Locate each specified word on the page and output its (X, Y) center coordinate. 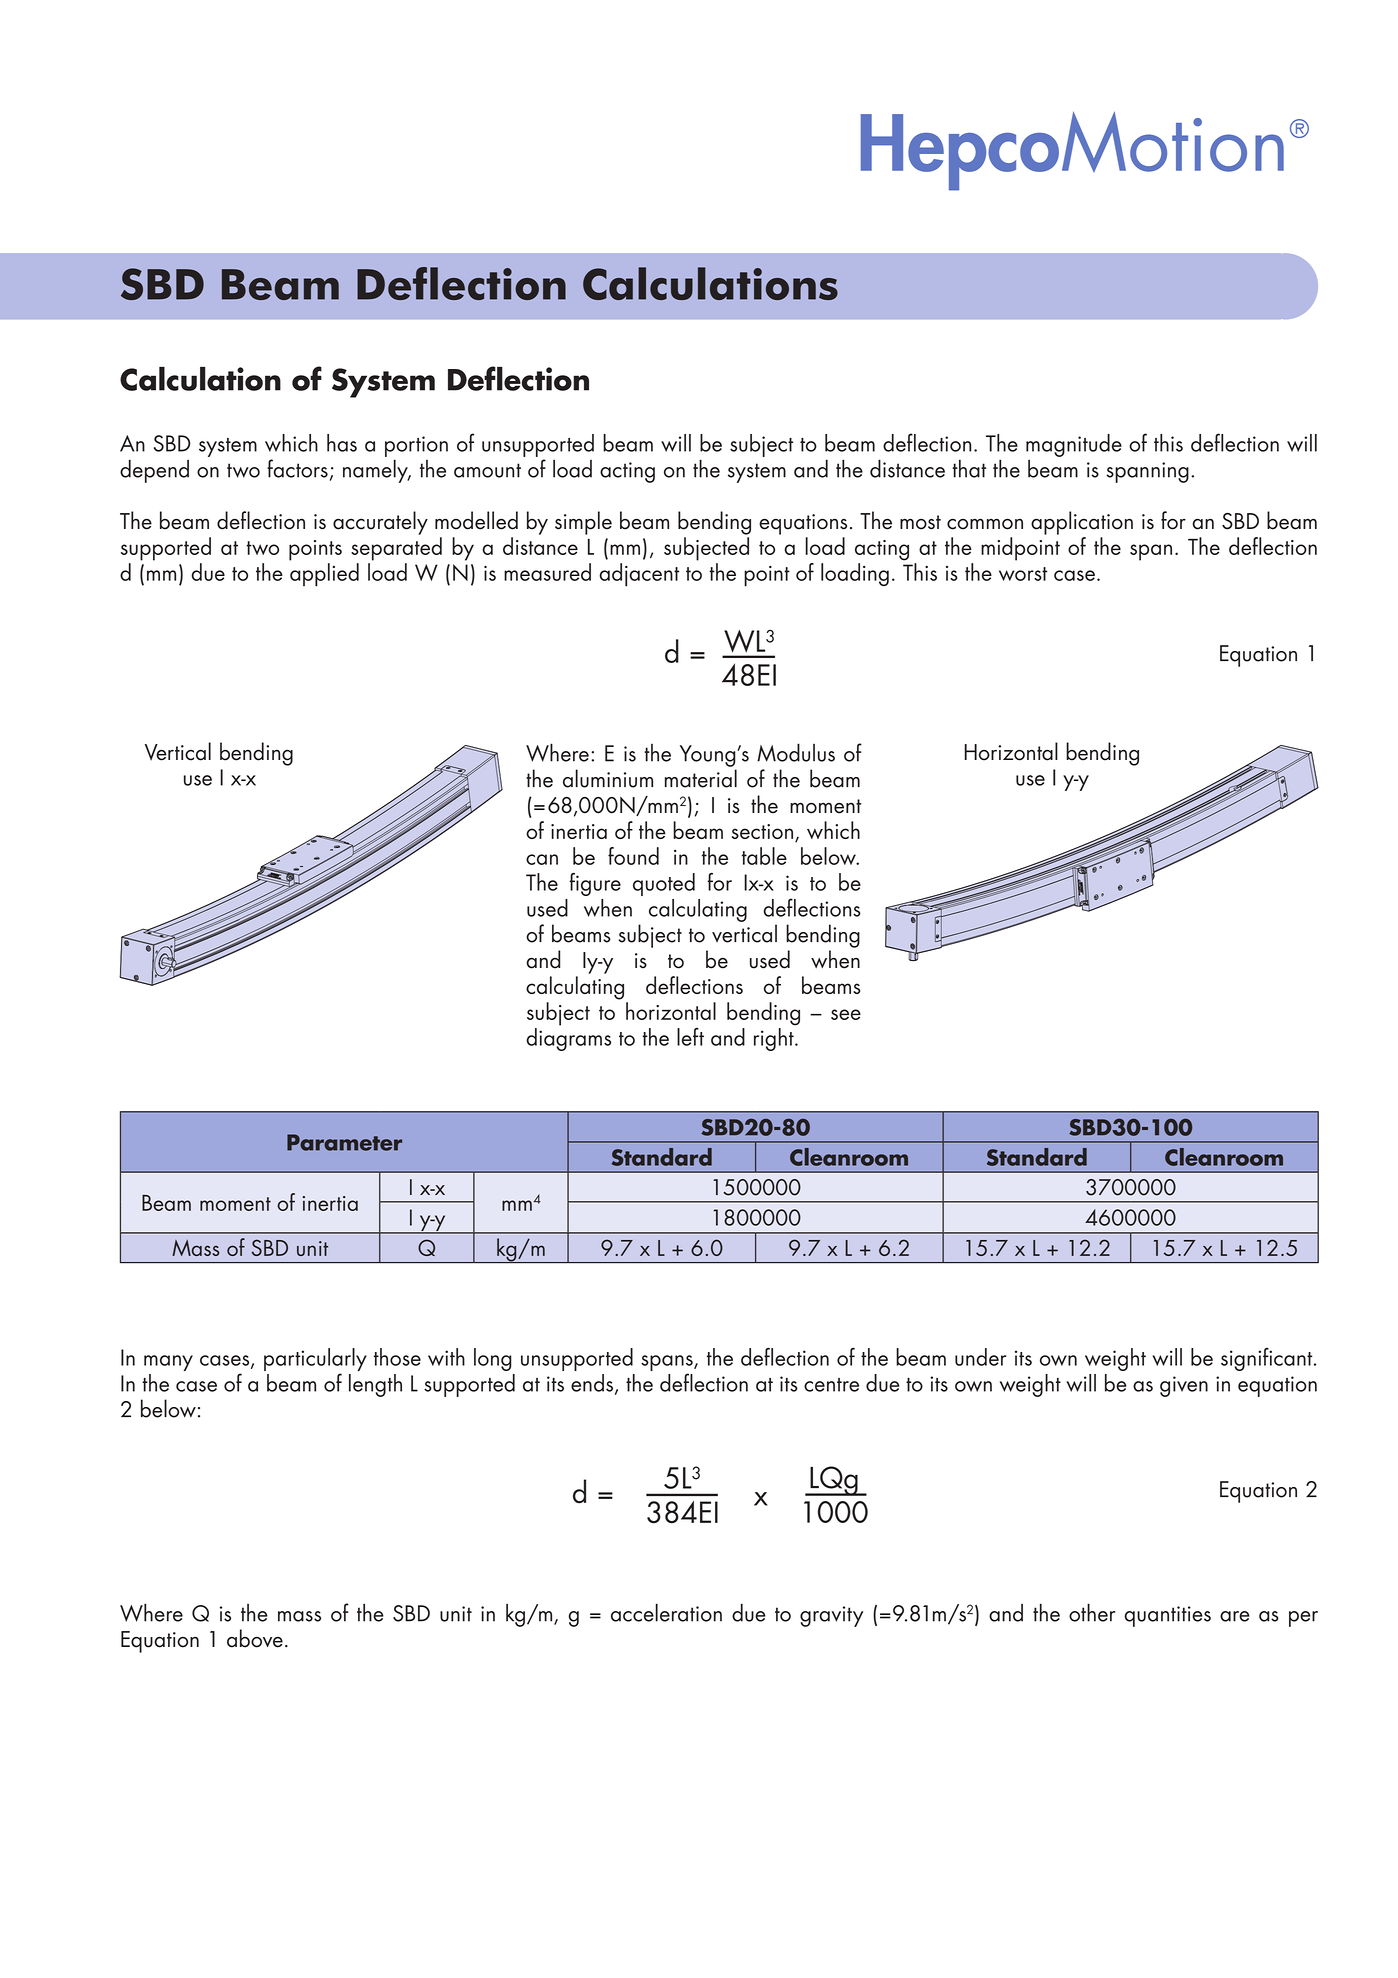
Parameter (344, 1142)
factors (297, 468)
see (846, 1014)
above (255, 1638)
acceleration (666, 1612)
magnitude (1074, 445)
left (690, 1037)
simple (583, 523)
